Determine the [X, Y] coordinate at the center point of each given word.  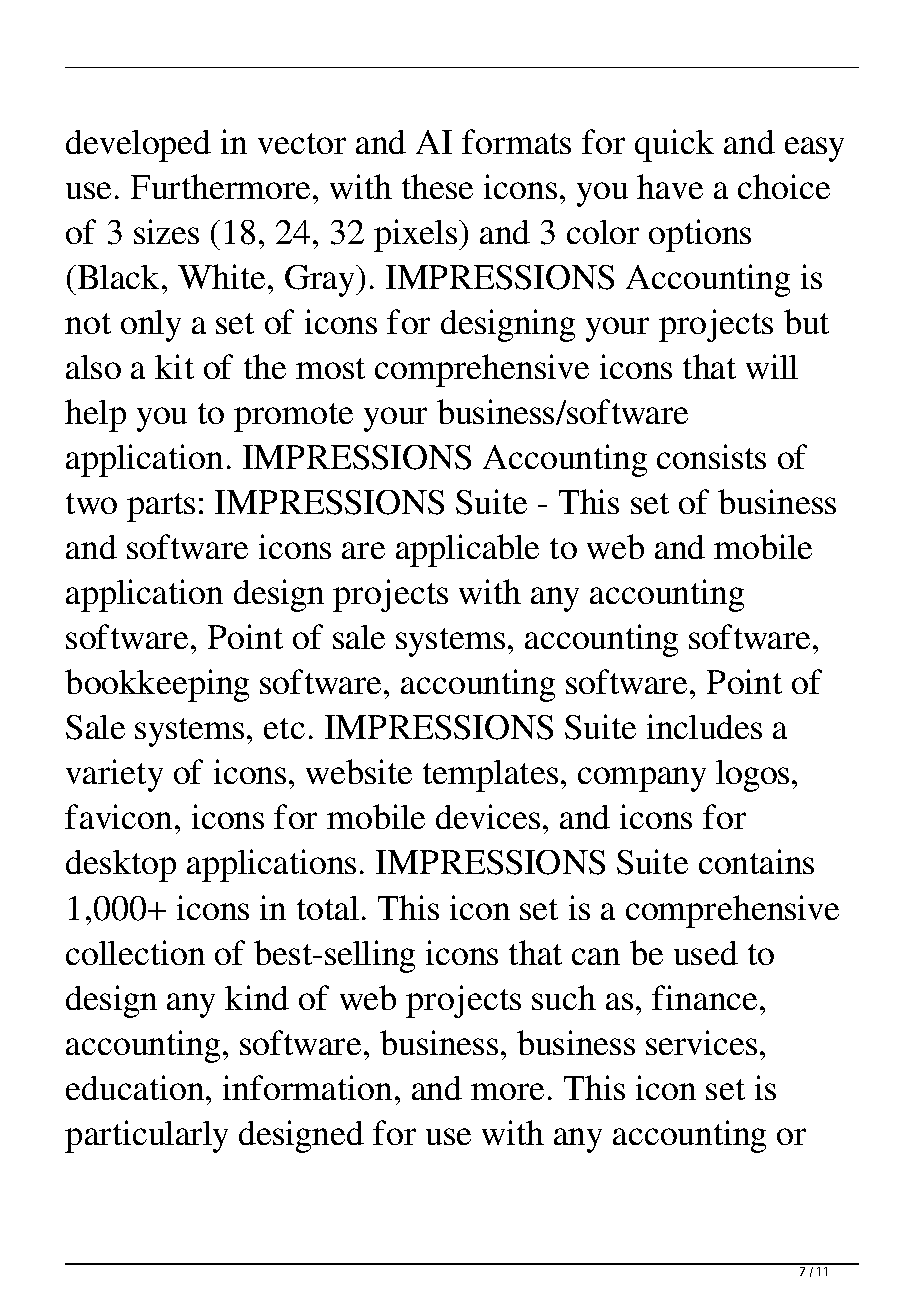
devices [488, 816]
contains [756, 861]
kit [174, 366]
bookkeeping [157, 685]
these [437, 186]
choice [784, 186]
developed [138, 146]
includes [704, 726]
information [307, 1087]
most [330, 368]
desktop [121, 866]
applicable [467, 550]
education [136, 1087]
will [772, 366]
